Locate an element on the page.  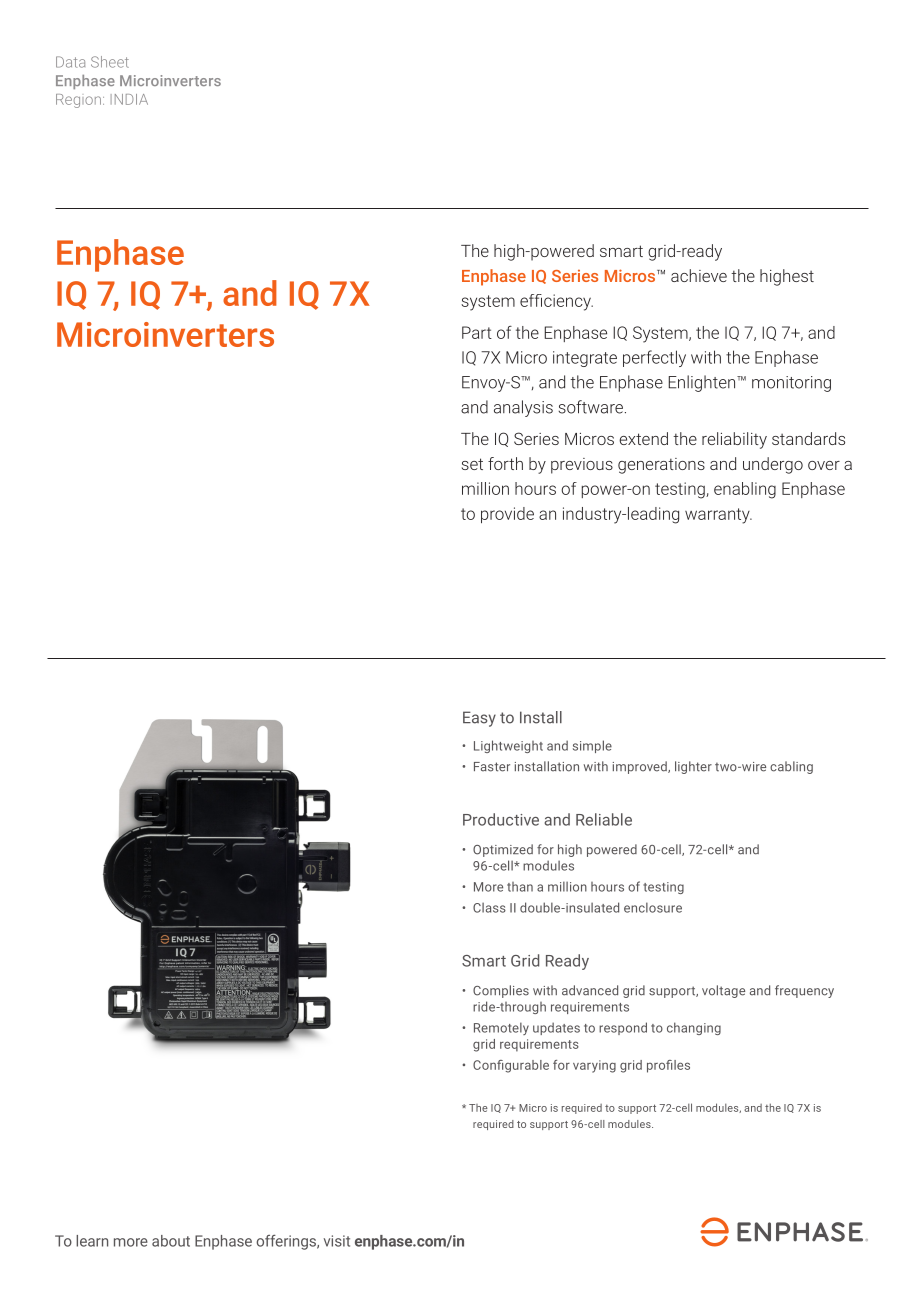
efficiency is located at coordinates (556, 302).
